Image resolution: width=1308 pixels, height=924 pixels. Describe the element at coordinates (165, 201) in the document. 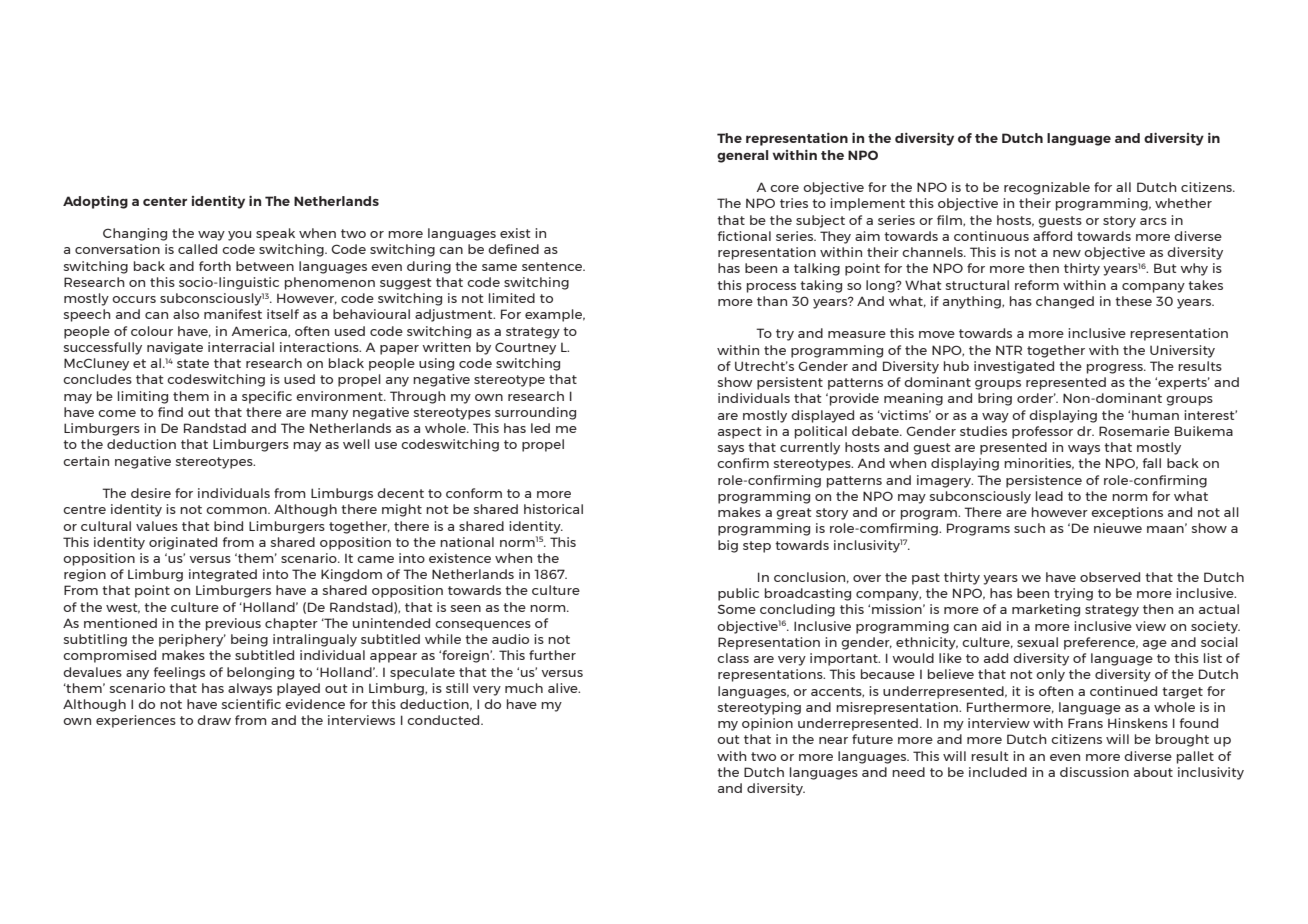

I see `center` at that location.
